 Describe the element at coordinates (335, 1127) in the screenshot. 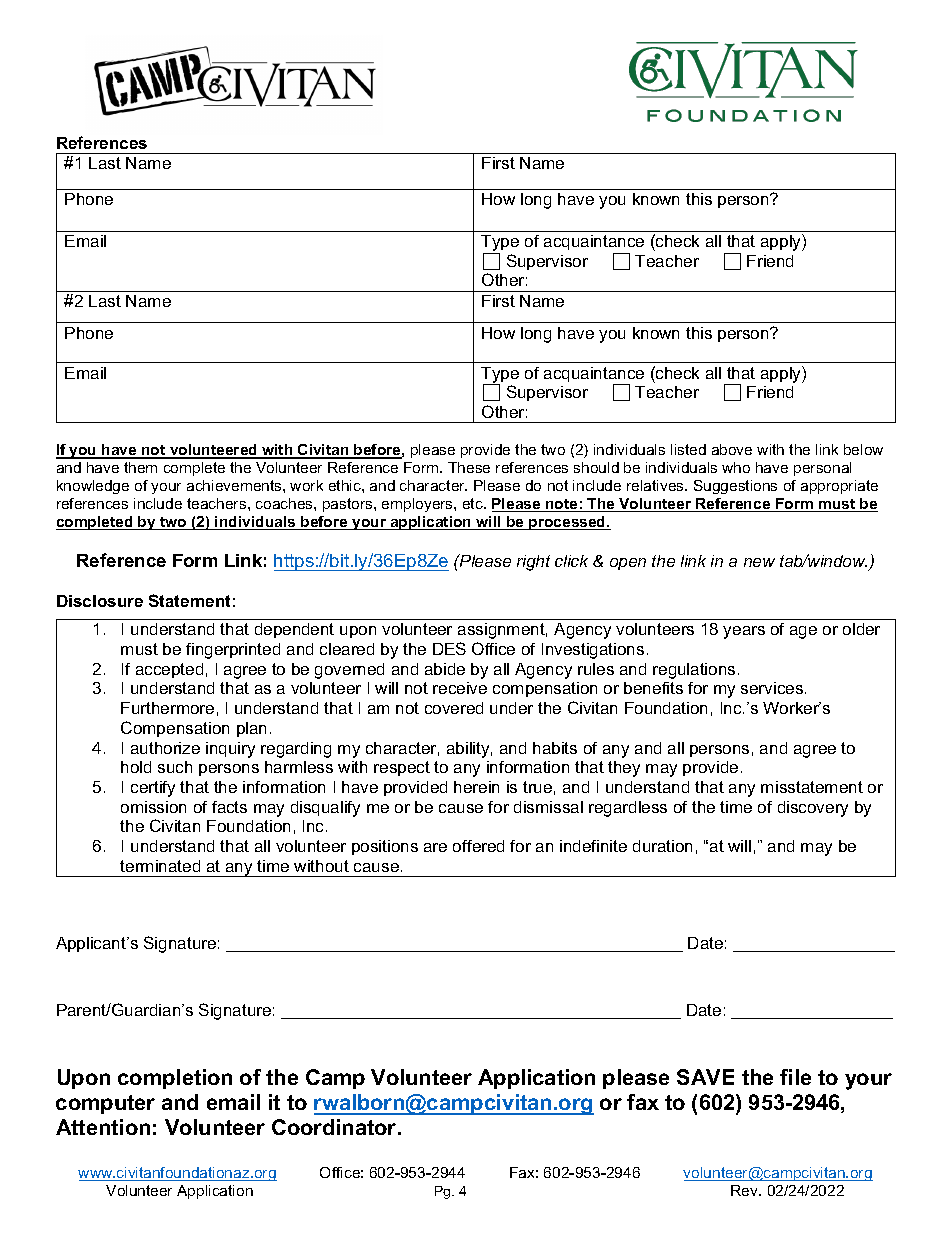

I see `Coordinator` at that location.
